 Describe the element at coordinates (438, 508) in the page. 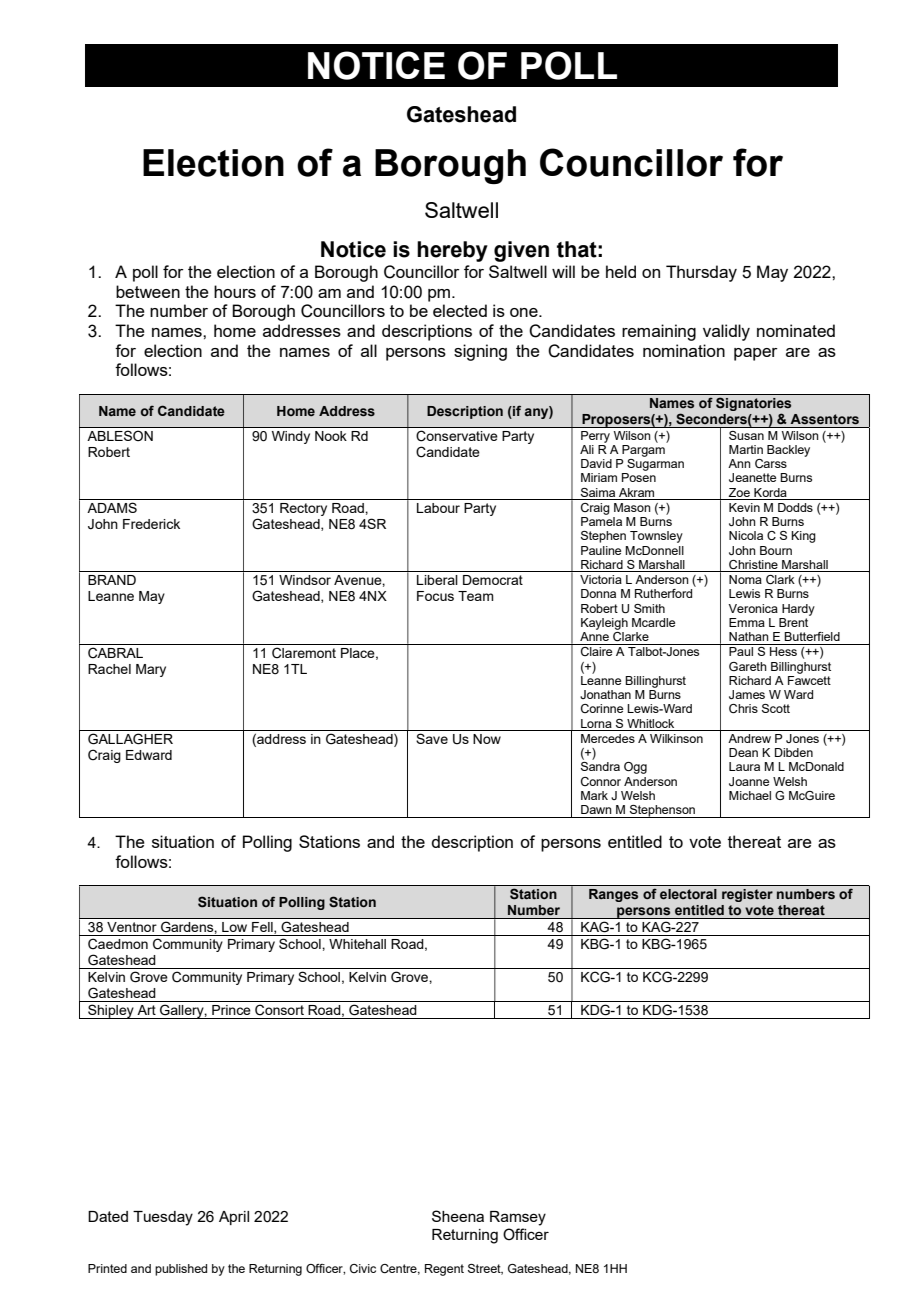

I see `Labour` at that location.
